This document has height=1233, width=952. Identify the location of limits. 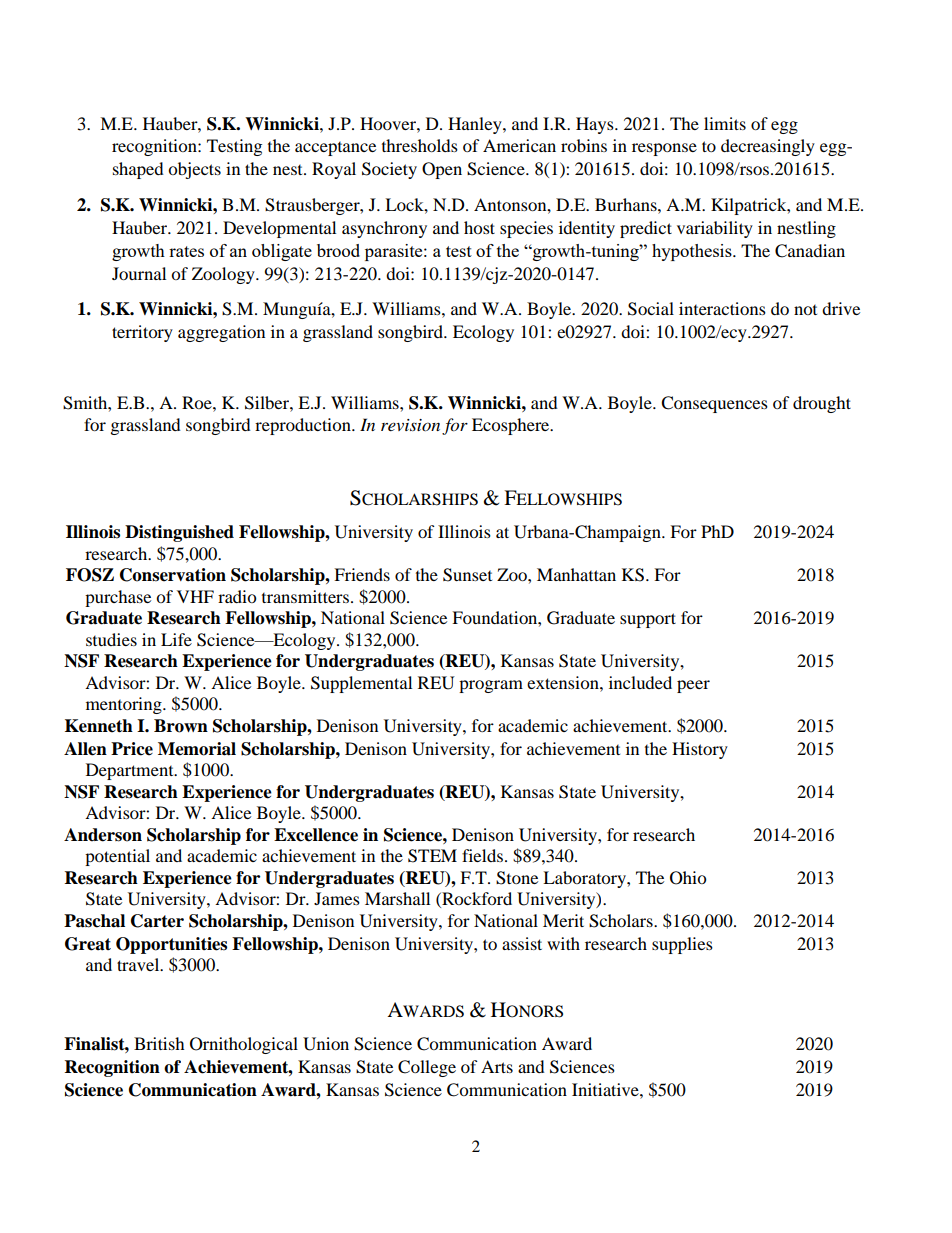
(725, 123).
